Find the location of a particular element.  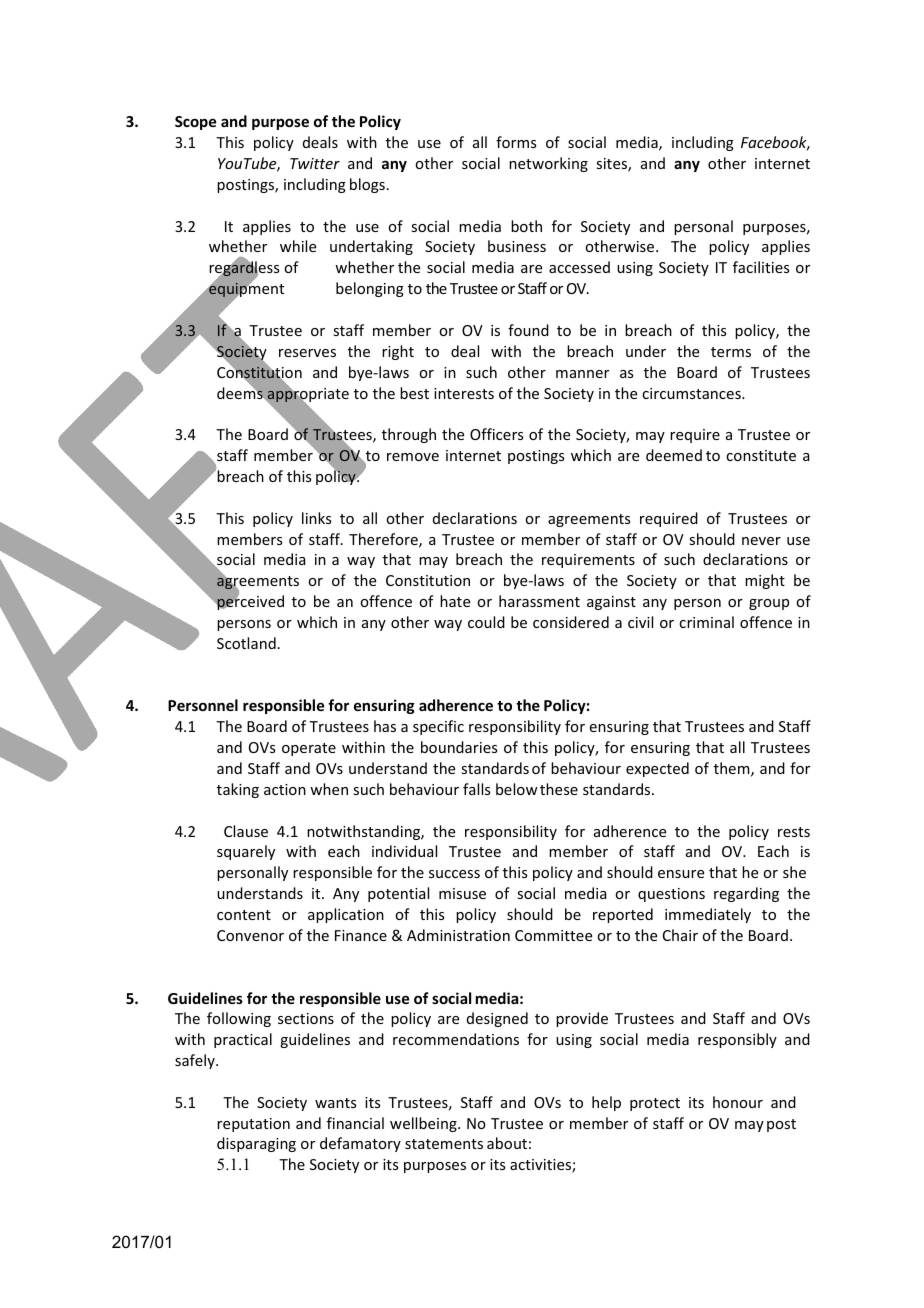

honour is located at coordinates (738, 1102).
